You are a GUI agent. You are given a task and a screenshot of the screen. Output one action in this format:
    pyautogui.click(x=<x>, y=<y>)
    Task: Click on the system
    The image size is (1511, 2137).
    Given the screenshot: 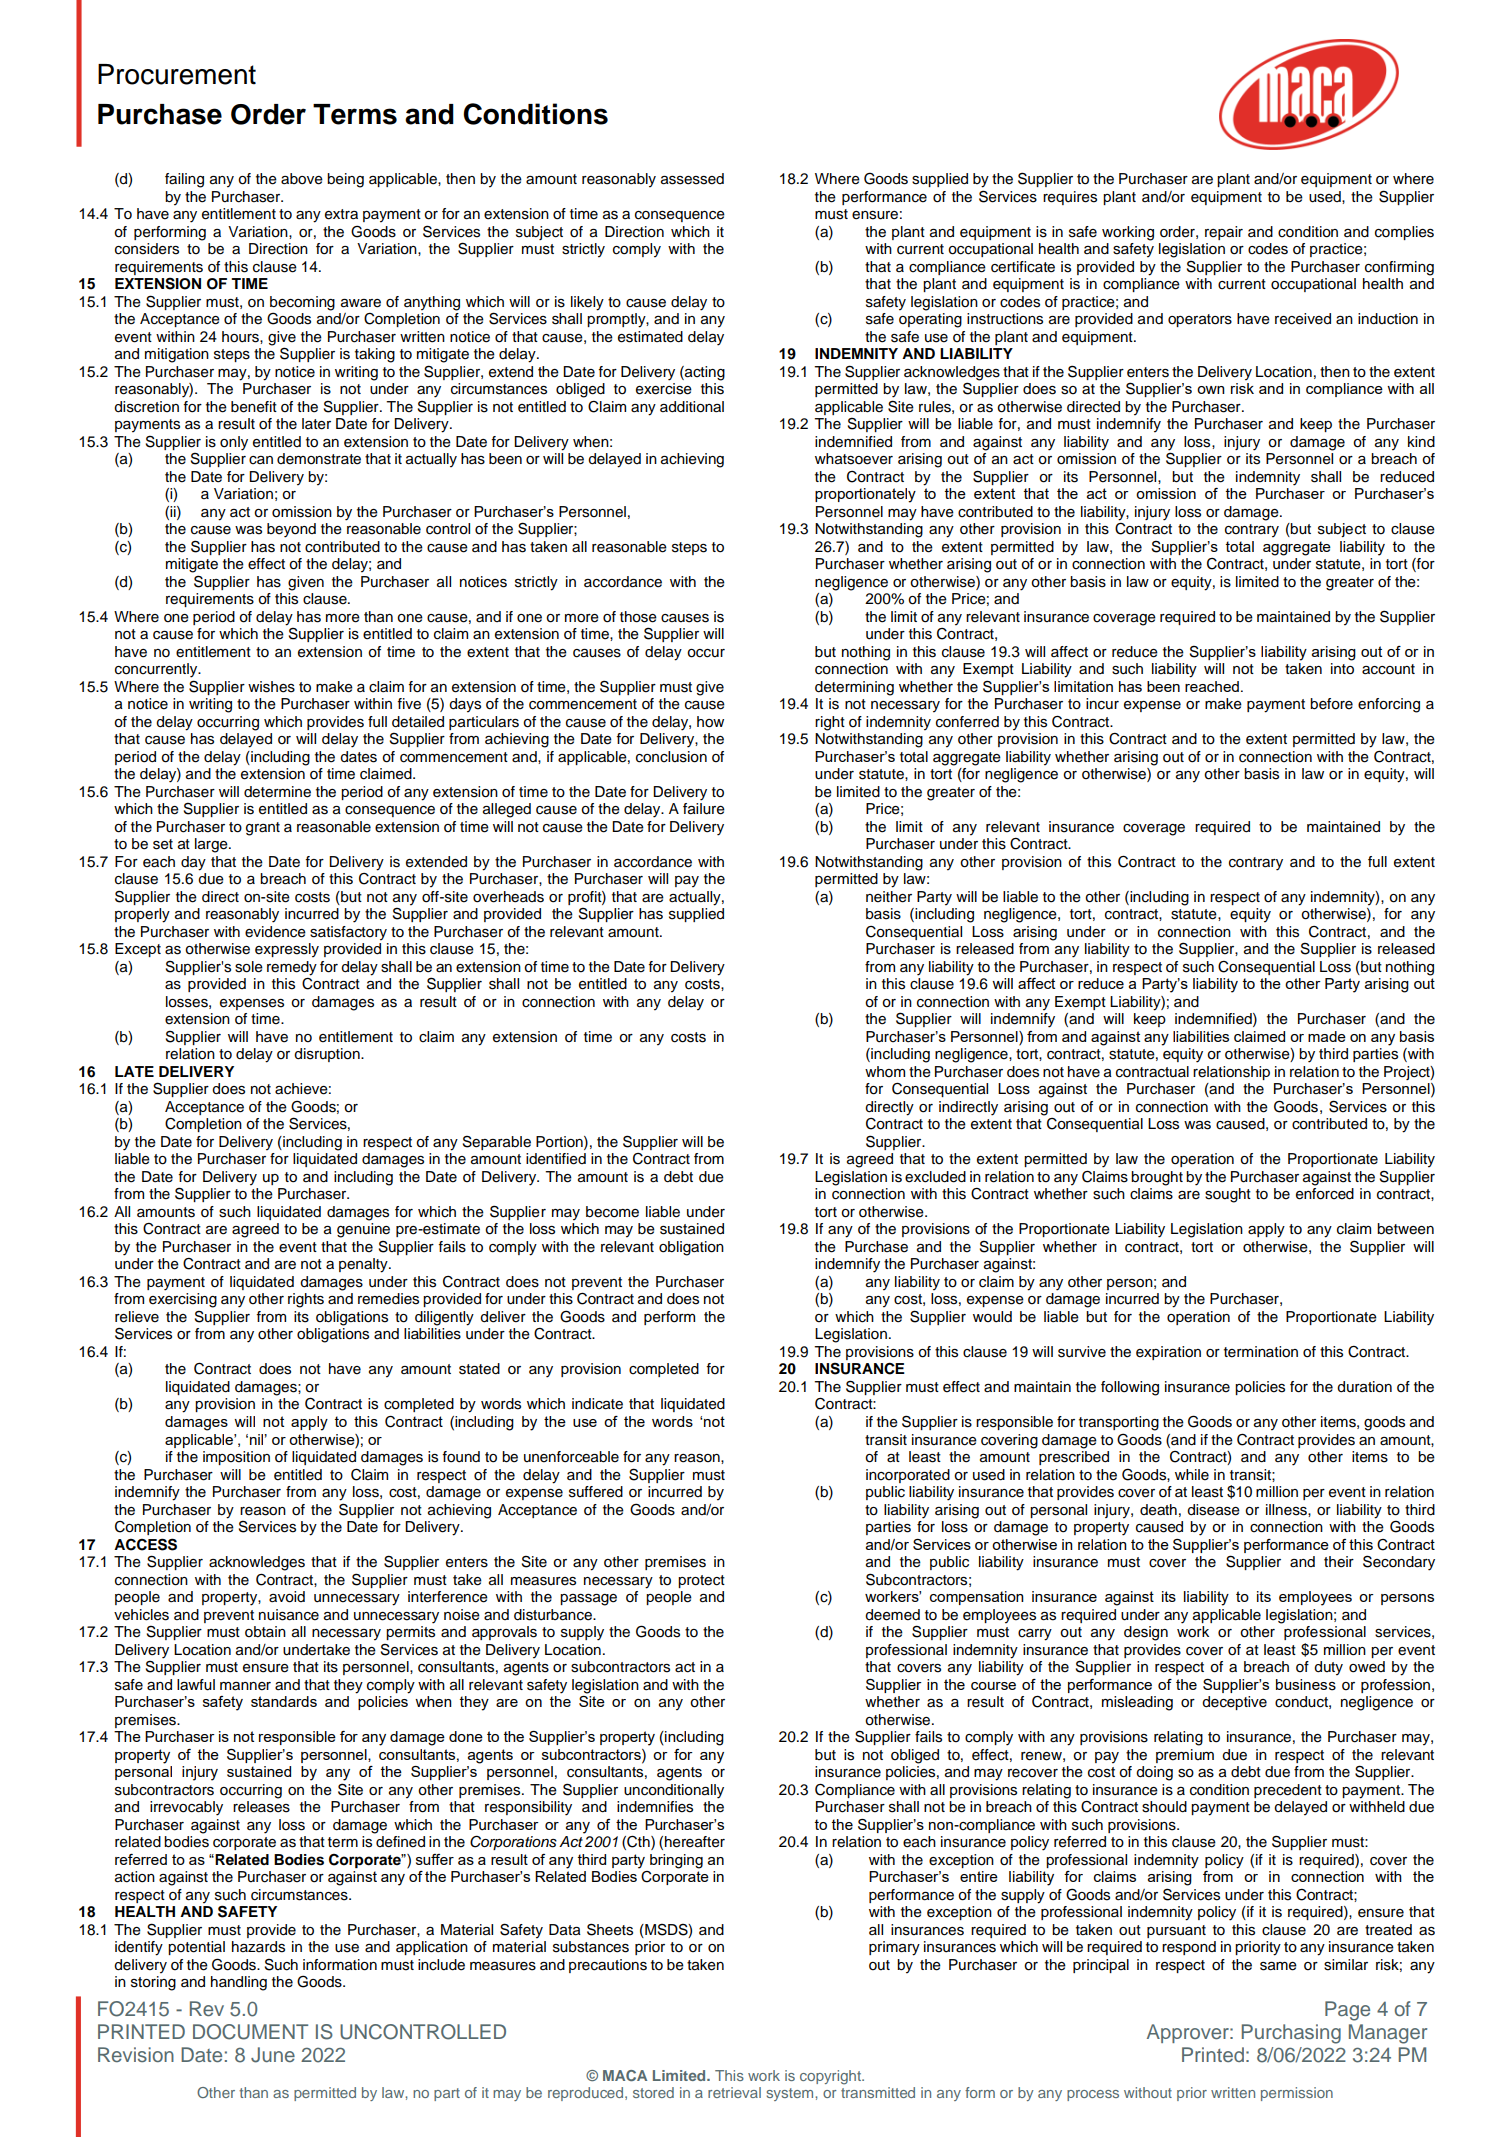 What is the action you would take?
    pyautogui.click(x=791, y=2094)
